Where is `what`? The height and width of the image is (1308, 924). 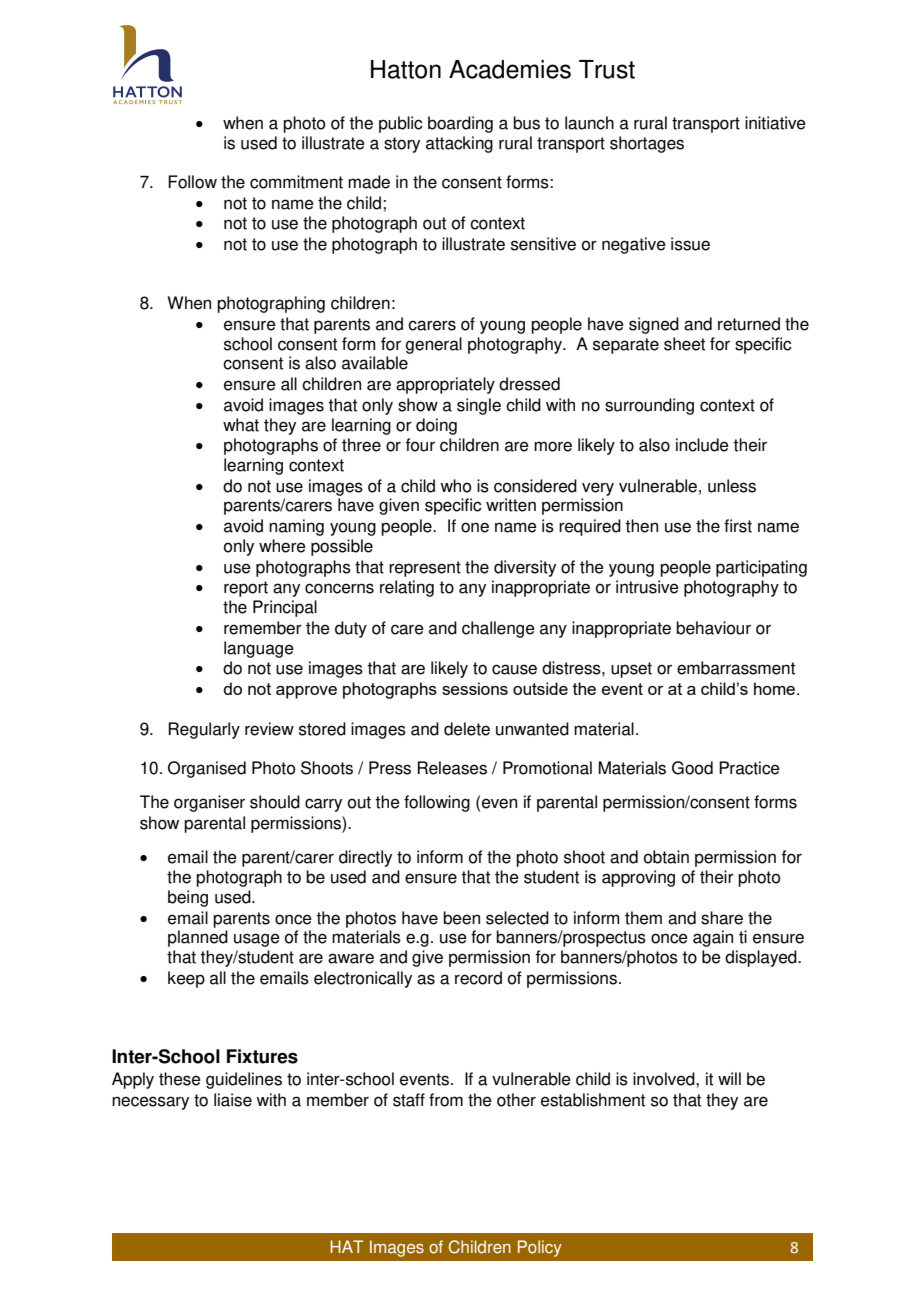 what is located at coordinates (241, 425).
